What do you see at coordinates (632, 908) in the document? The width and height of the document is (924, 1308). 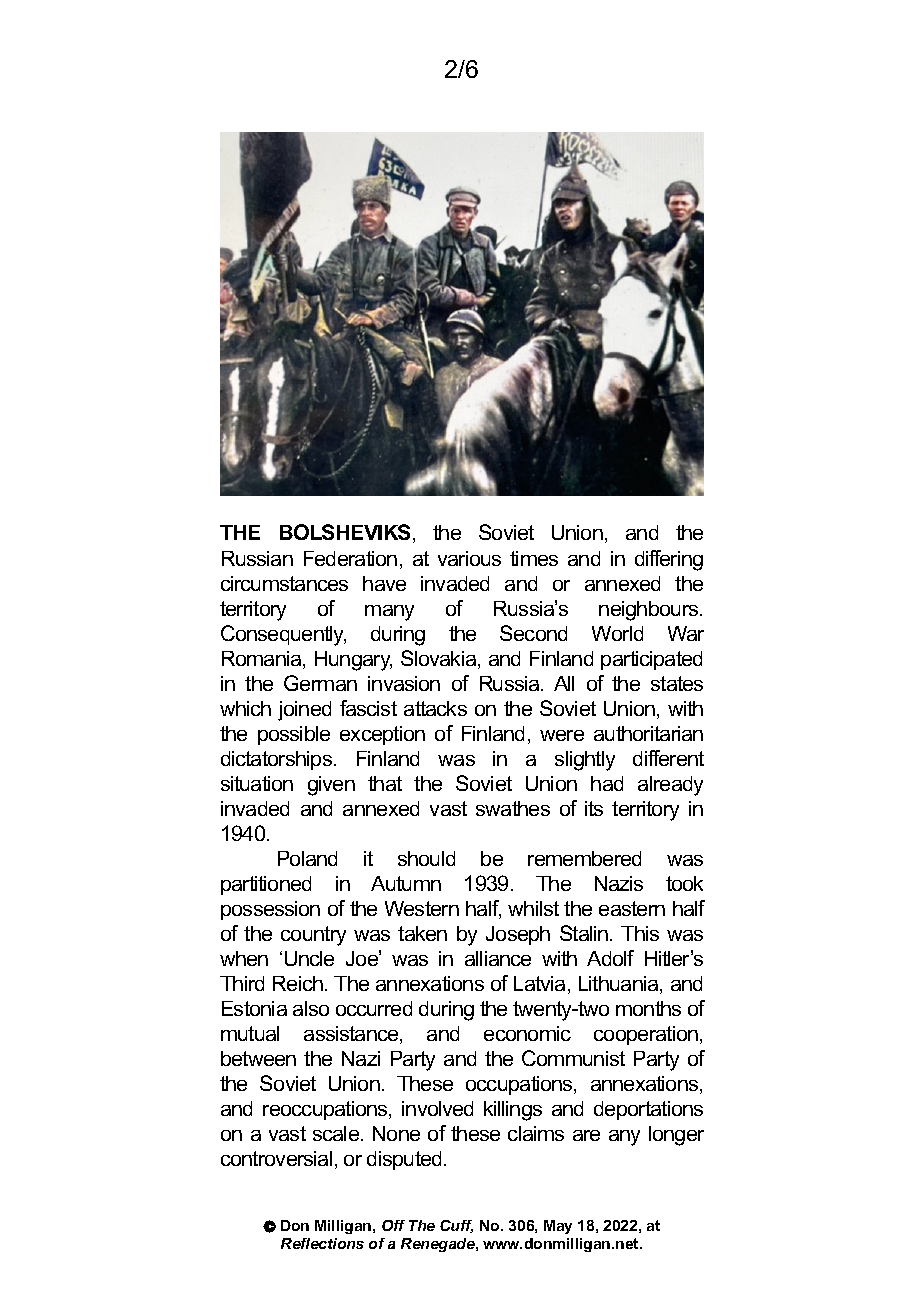 I see `eastern` at bounding box center [632, 908].
